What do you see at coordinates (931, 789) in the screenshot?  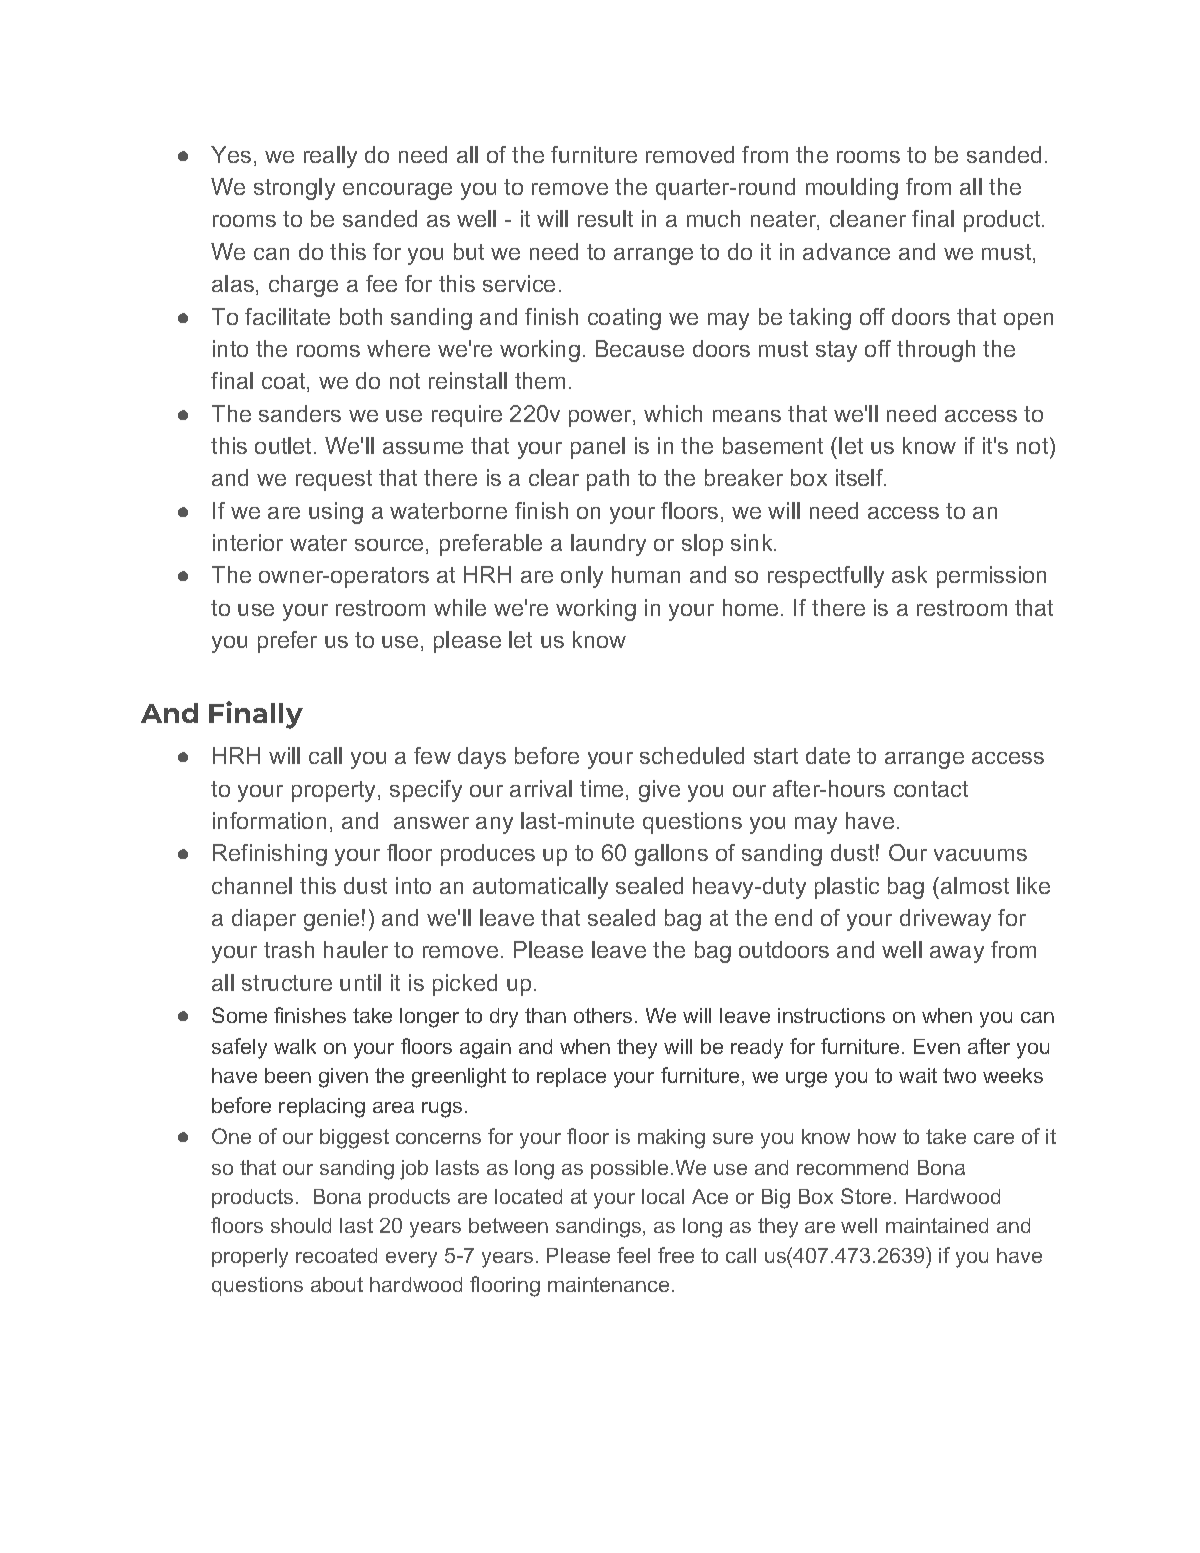 I see `contact` at bounding box center [931, 789].
